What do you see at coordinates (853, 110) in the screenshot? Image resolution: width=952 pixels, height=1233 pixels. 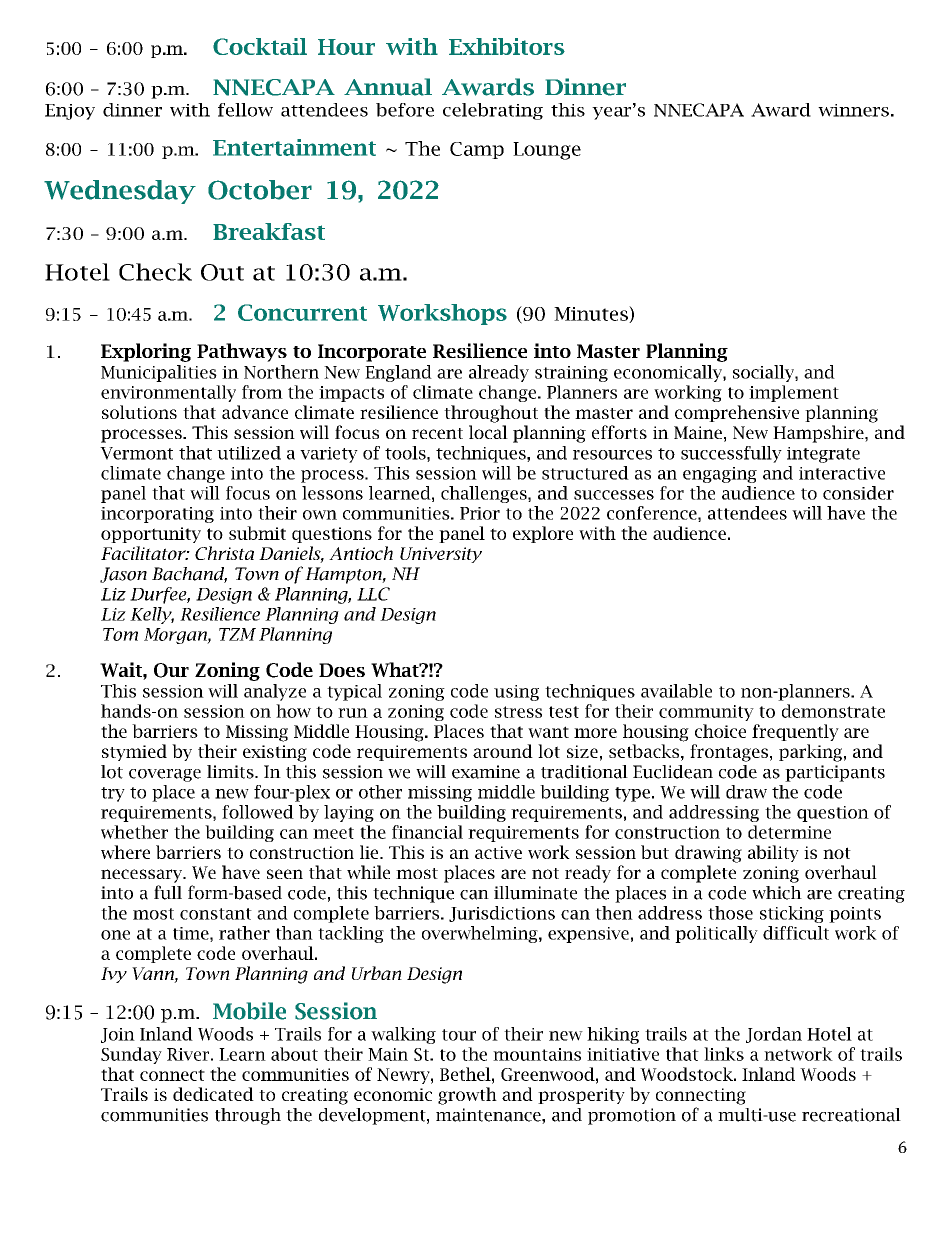 I see `winners` at bounding box center [853, 110].
